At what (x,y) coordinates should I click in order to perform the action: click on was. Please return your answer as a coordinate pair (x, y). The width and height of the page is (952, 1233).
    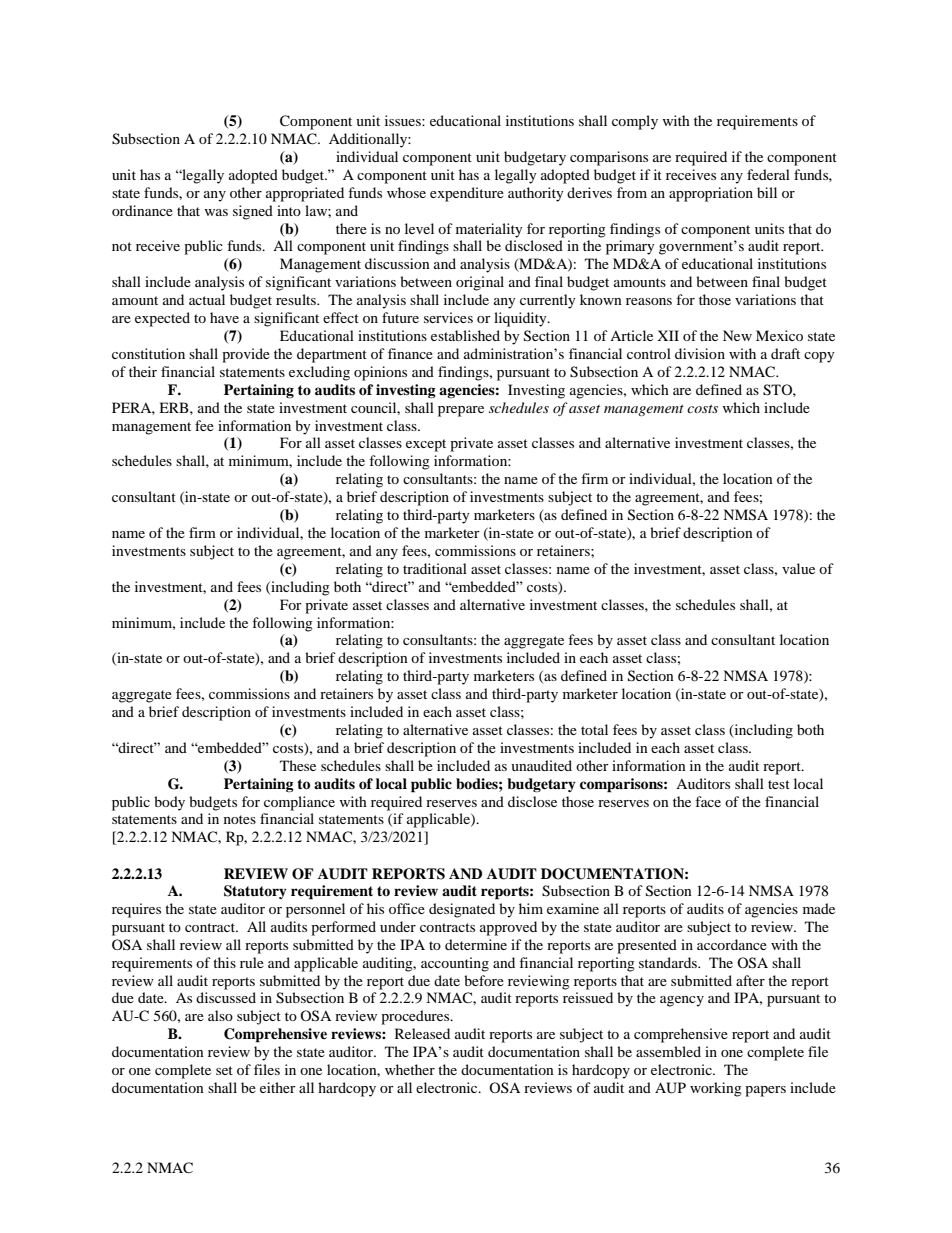
    Looking at the image, I should click on (216, 212).
